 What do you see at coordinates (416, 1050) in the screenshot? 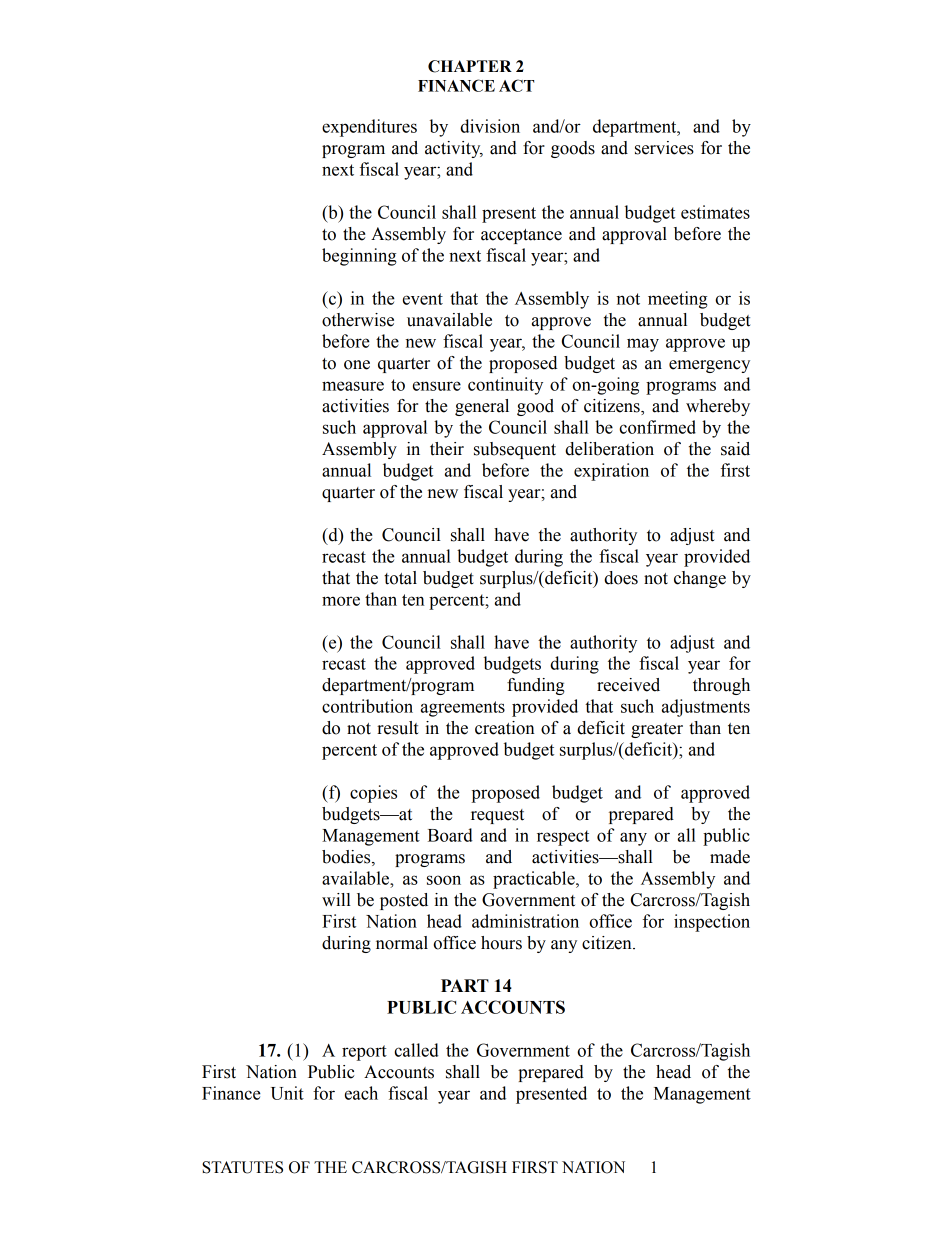
I see `called` at bounding box center [416, 1050].
